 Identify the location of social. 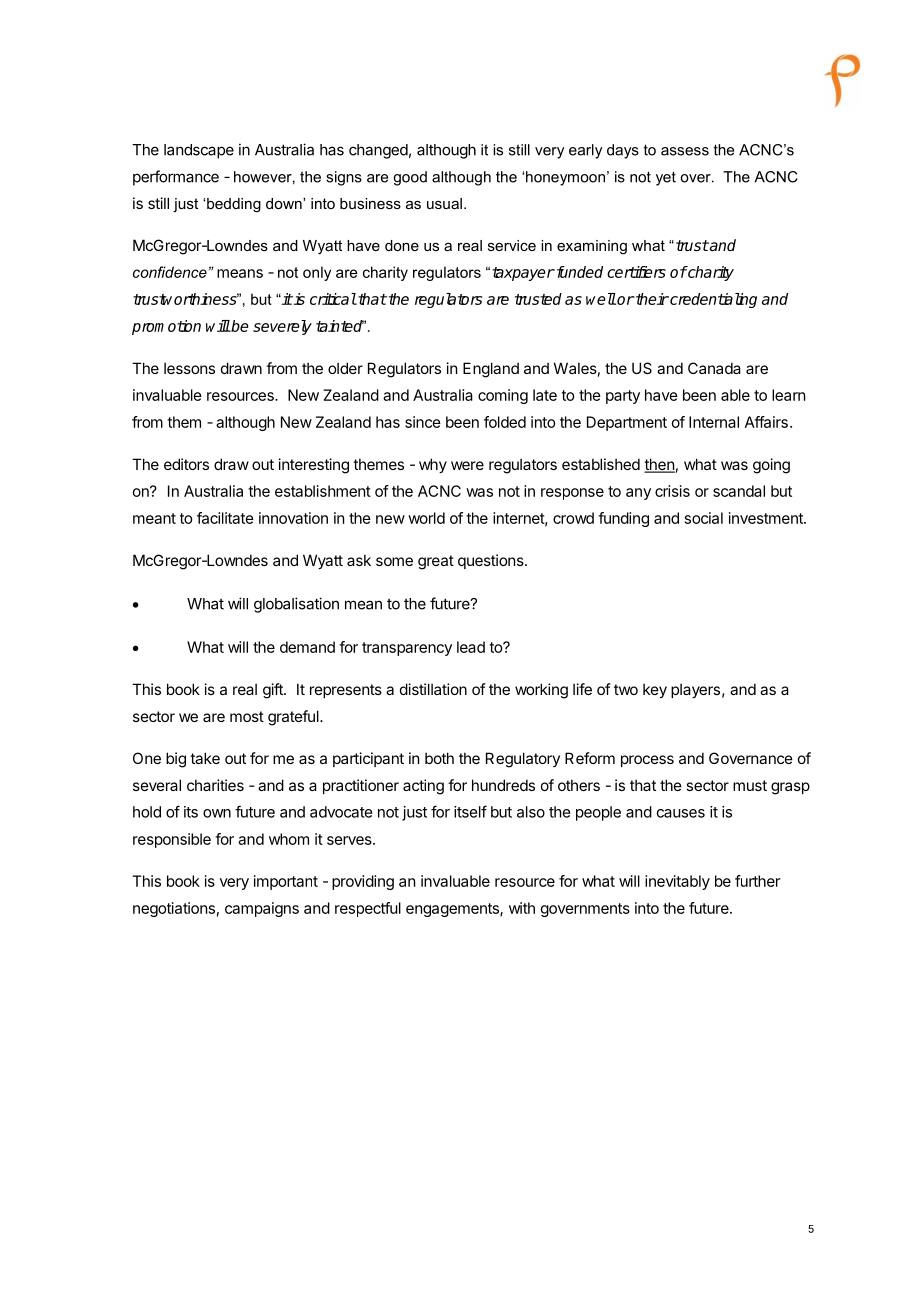
(704, 518).
